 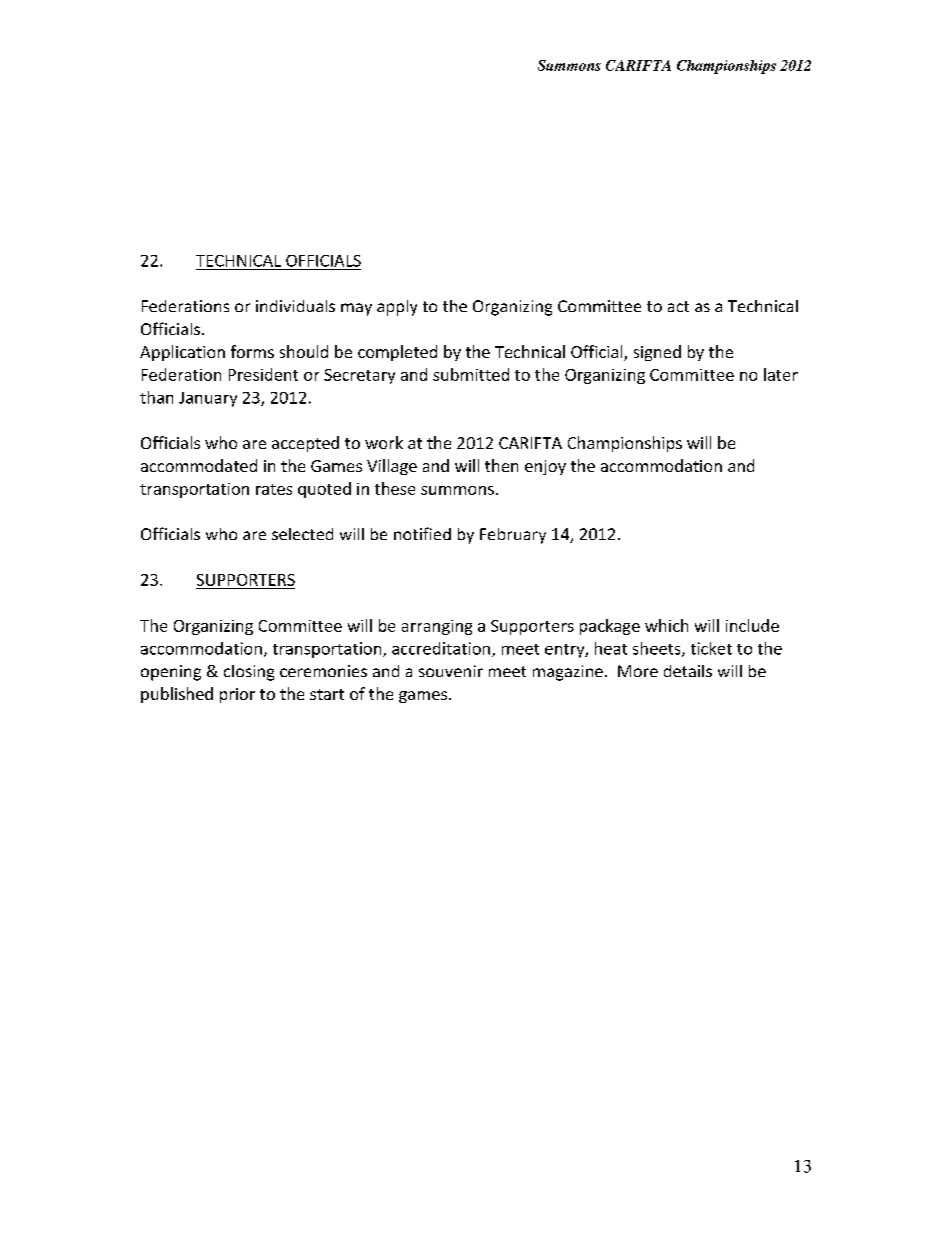 What do you see at coordinates (208, 399) in the document?
I see `January` at bounding box center [208, 399].
